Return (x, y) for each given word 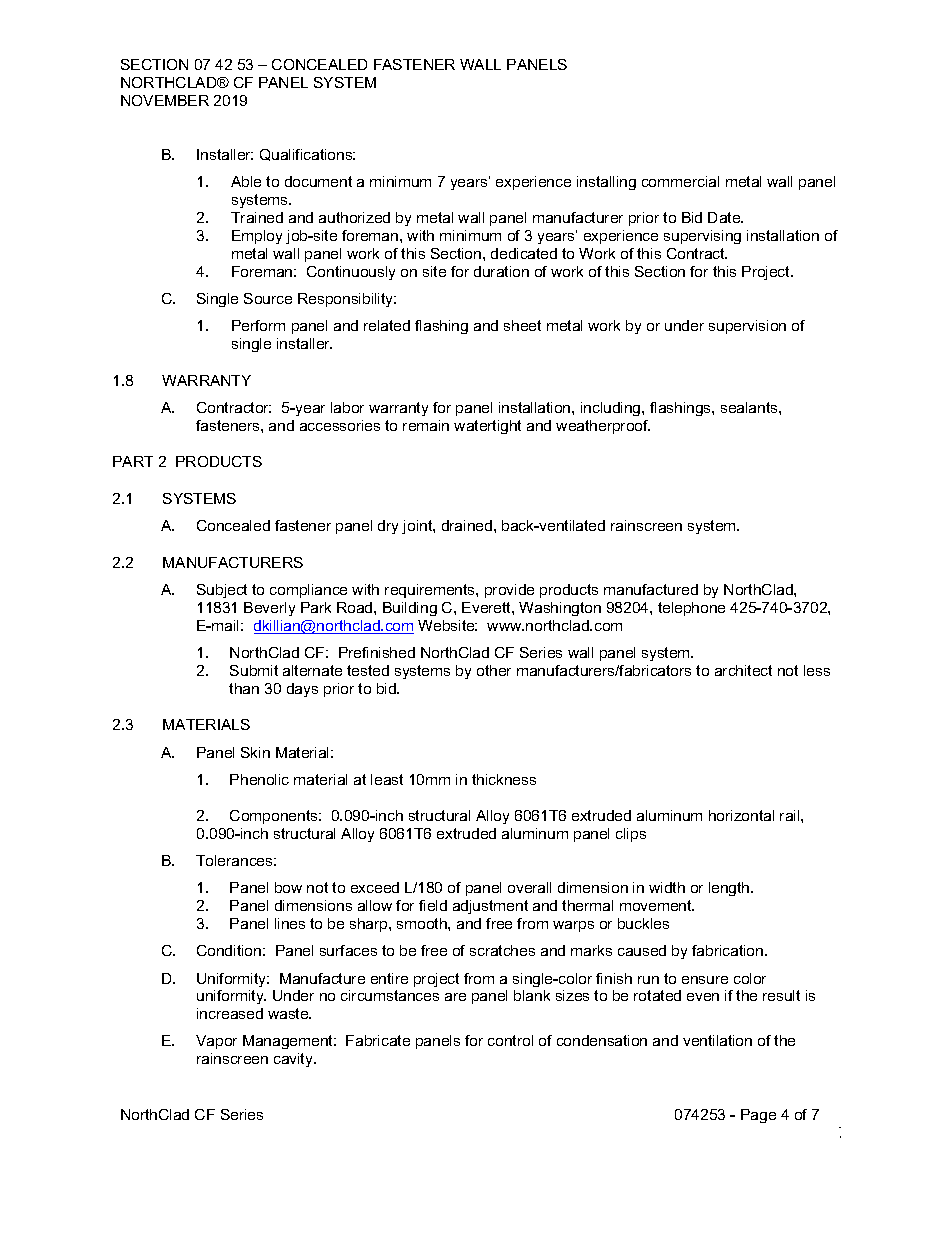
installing (606, 183)
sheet (522, 325)
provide (509, 591)
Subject (222, 591)
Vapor (216, 1042)
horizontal (741, 815)
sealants (750, 407)
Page (758, 1116)
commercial (680, 181)
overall (529, 887)
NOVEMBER (165, 100)
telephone (691, 609)
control (510, 1040)
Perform (258, 325)
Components (275, 817)
